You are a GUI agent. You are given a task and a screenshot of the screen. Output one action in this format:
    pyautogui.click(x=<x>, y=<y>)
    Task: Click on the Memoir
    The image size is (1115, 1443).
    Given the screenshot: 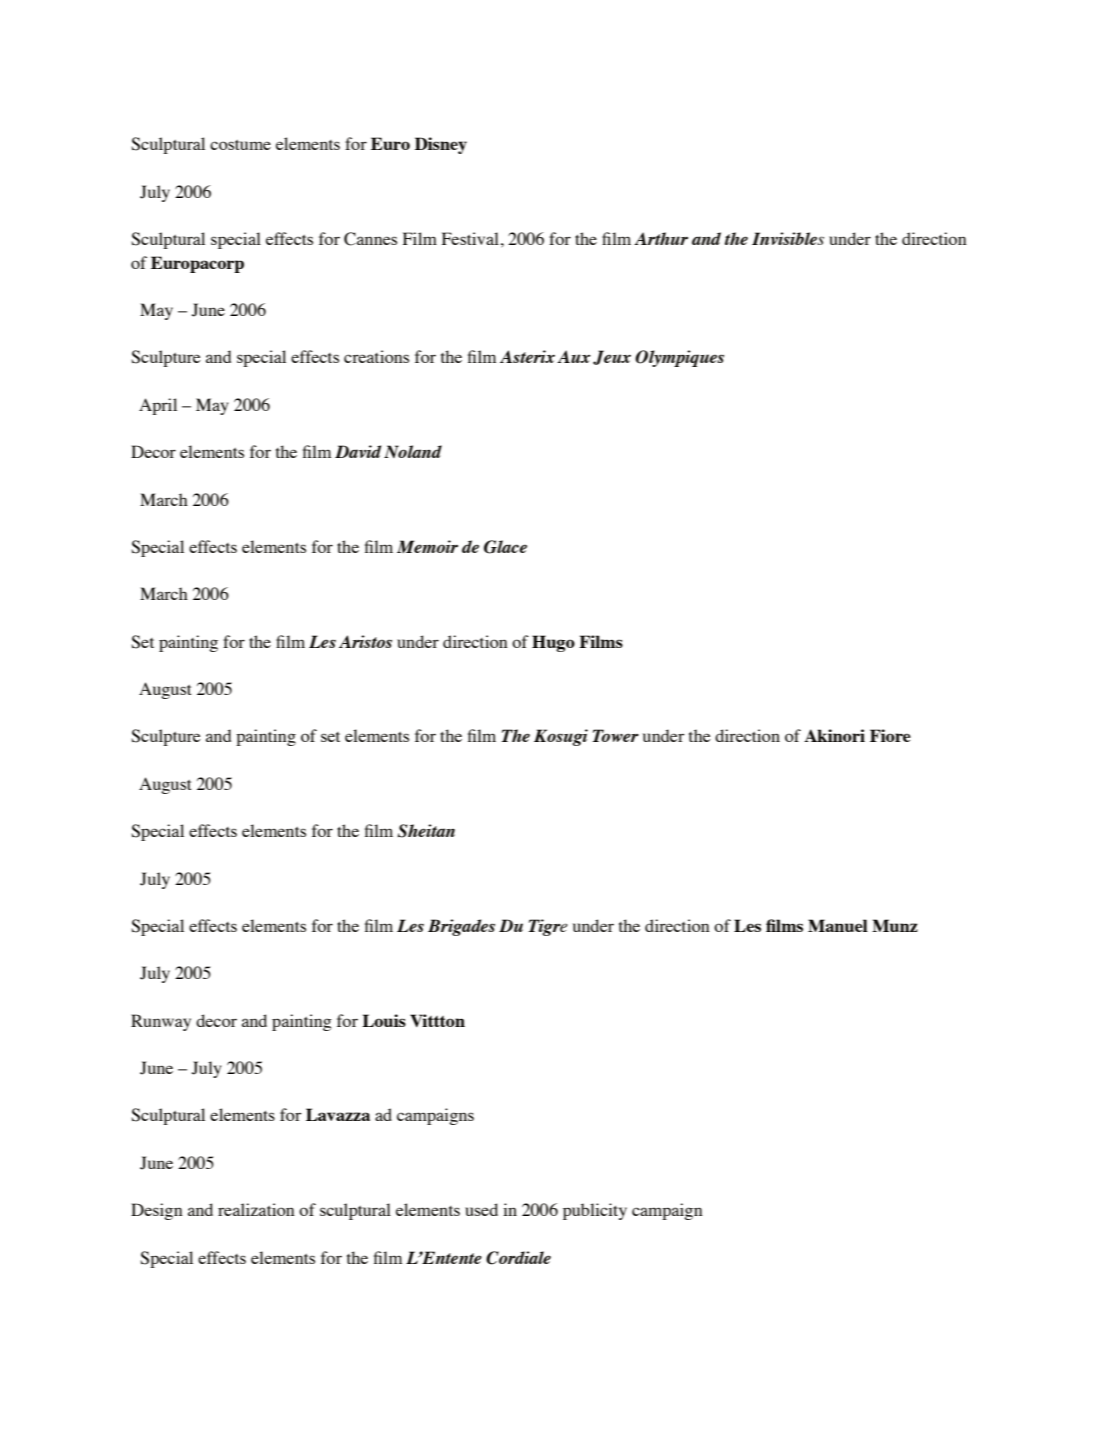 What is the action you would take?
    pyautogui.click(x=427, y=546)
